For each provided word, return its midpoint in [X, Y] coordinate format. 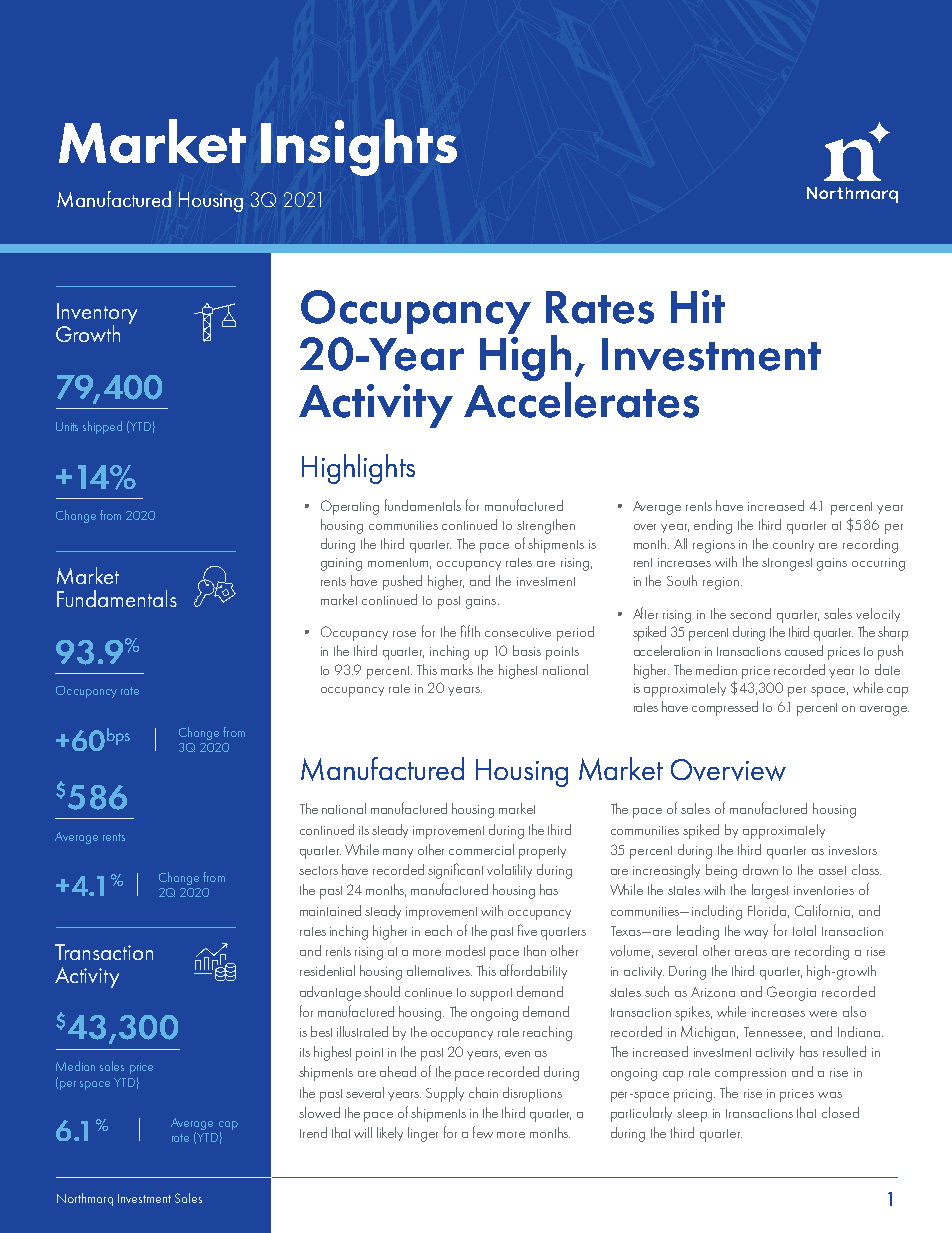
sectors [318, 870]
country [793, 546]
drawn [760, 869]
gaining [341, 564]
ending [713, 526]
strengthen [546, 526]
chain [483, 1092]
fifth [470, 631]
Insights [359, 147]
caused [804, 650]
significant [455, 871]
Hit [698, 306]
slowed [319, 1112]
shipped [102, 427]
